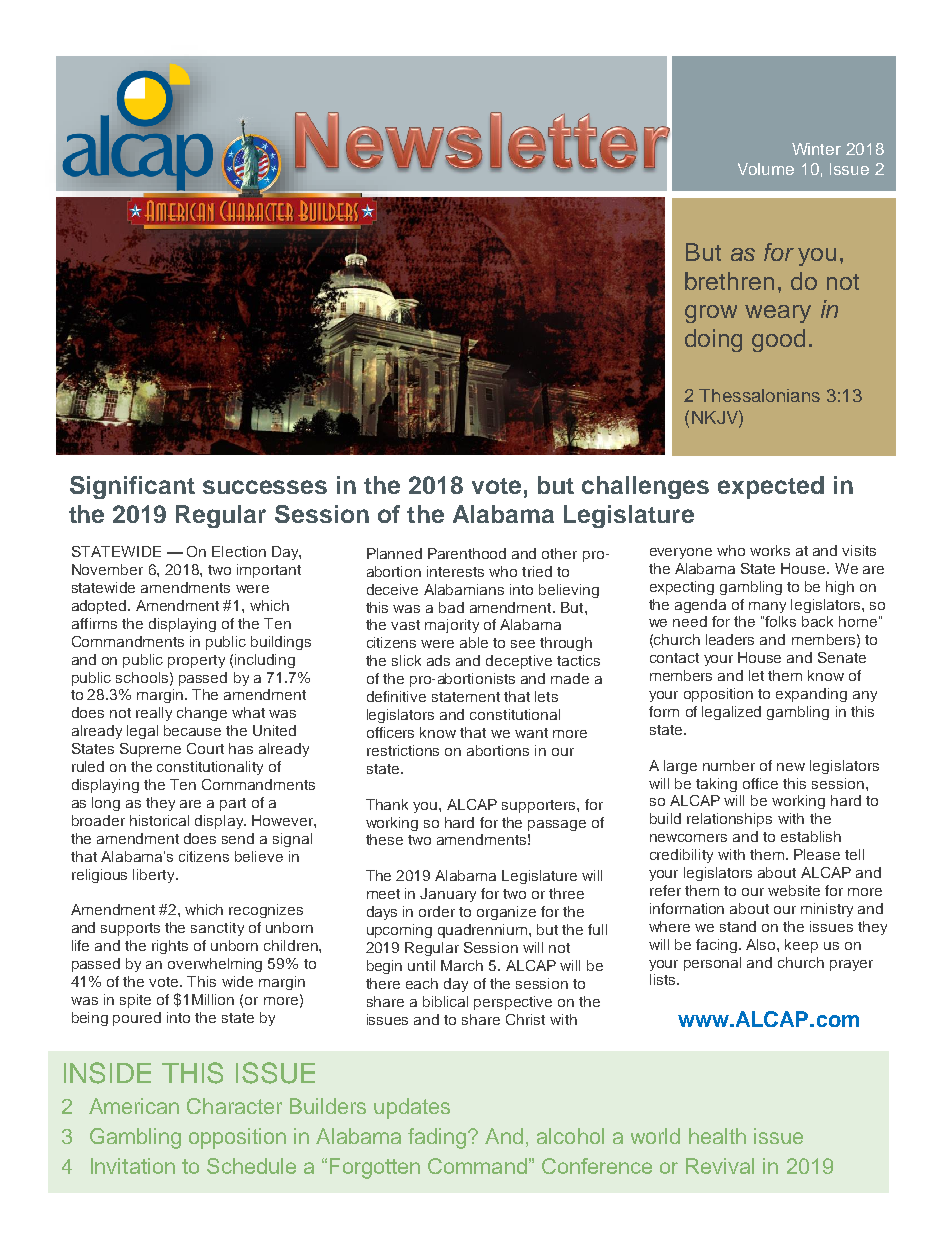 This screenshot has height=1233, width=952. What do you see at coordinates (133, 1166) in the screenshot?
I see `Invitation` at bounding box center [133, 1166].
